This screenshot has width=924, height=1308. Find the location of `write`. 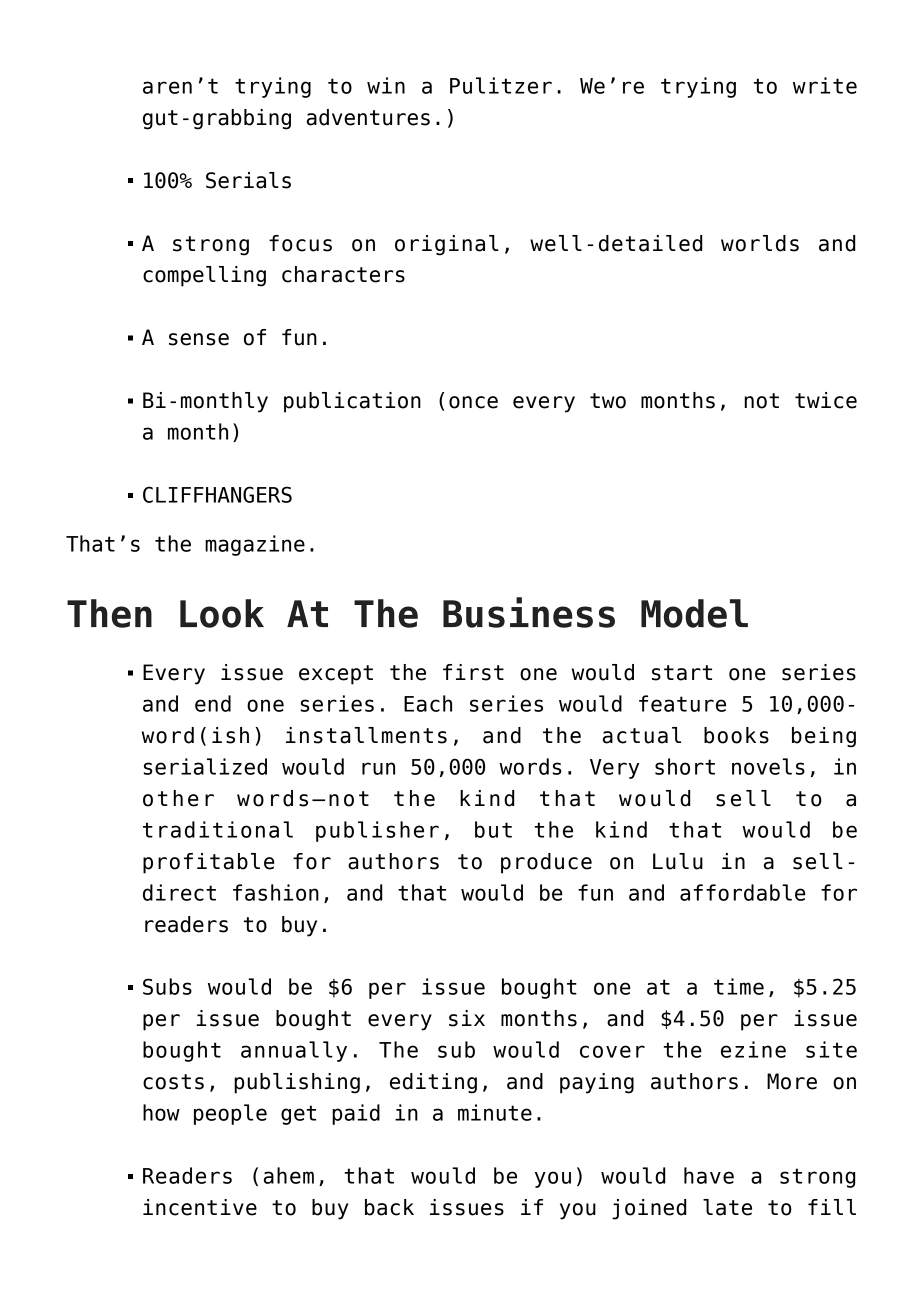

write is located at coordinates (825, 85).
